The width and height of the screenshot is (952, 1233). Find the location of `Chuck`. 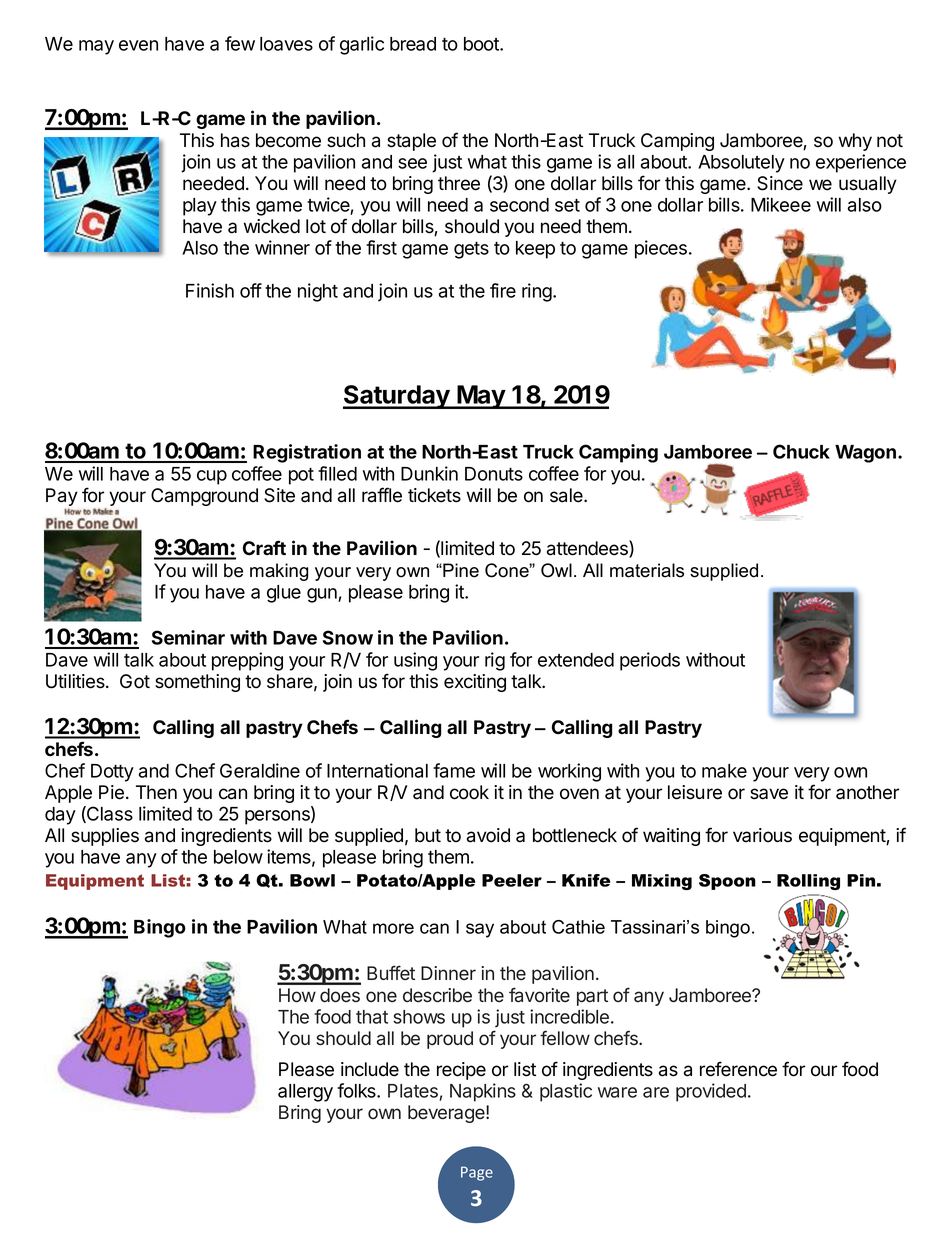

Chuck is located at coordinates (801, 451).
